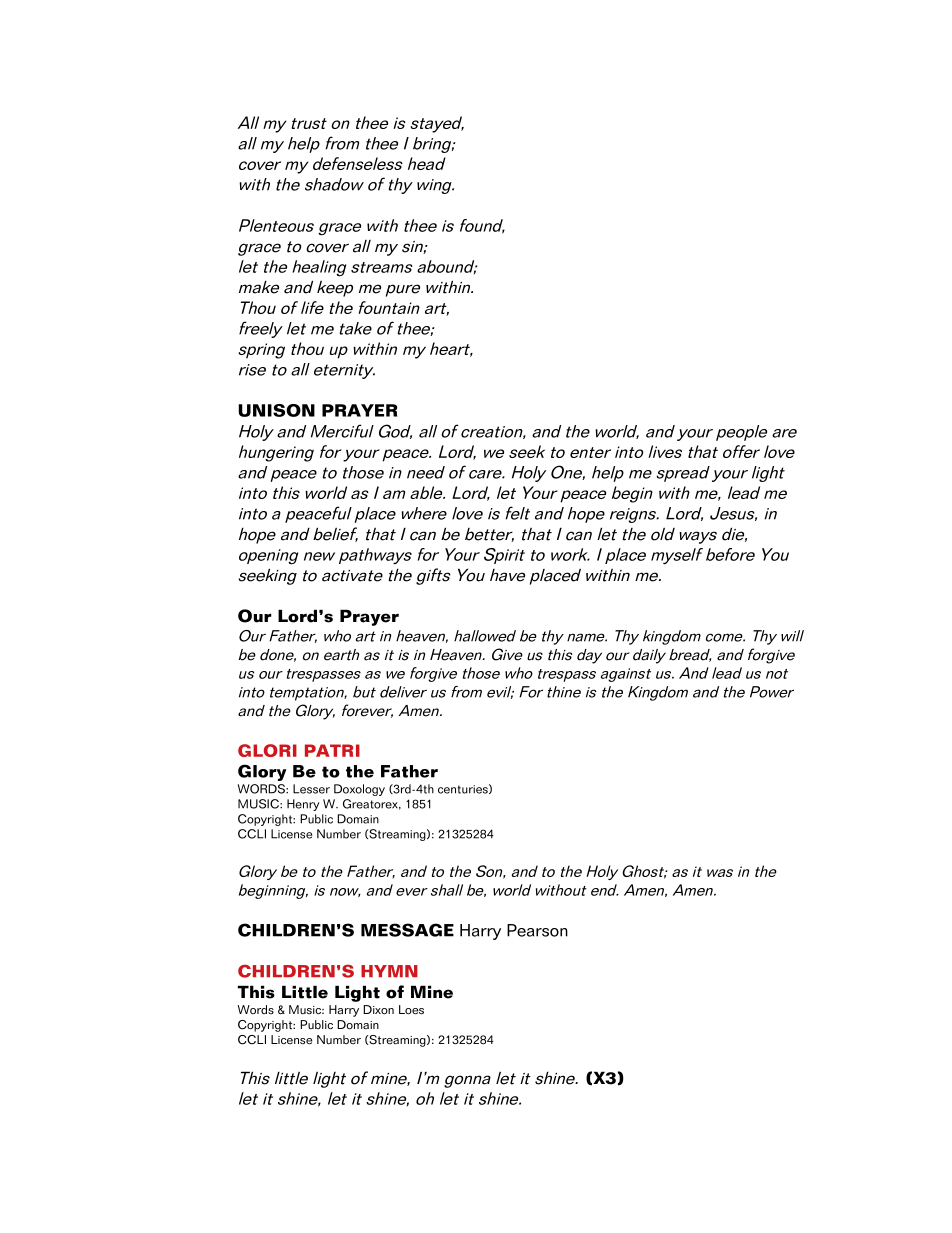 This page has width=952, height=1233. I want to click on MESSAGE, so click(407, 930).
